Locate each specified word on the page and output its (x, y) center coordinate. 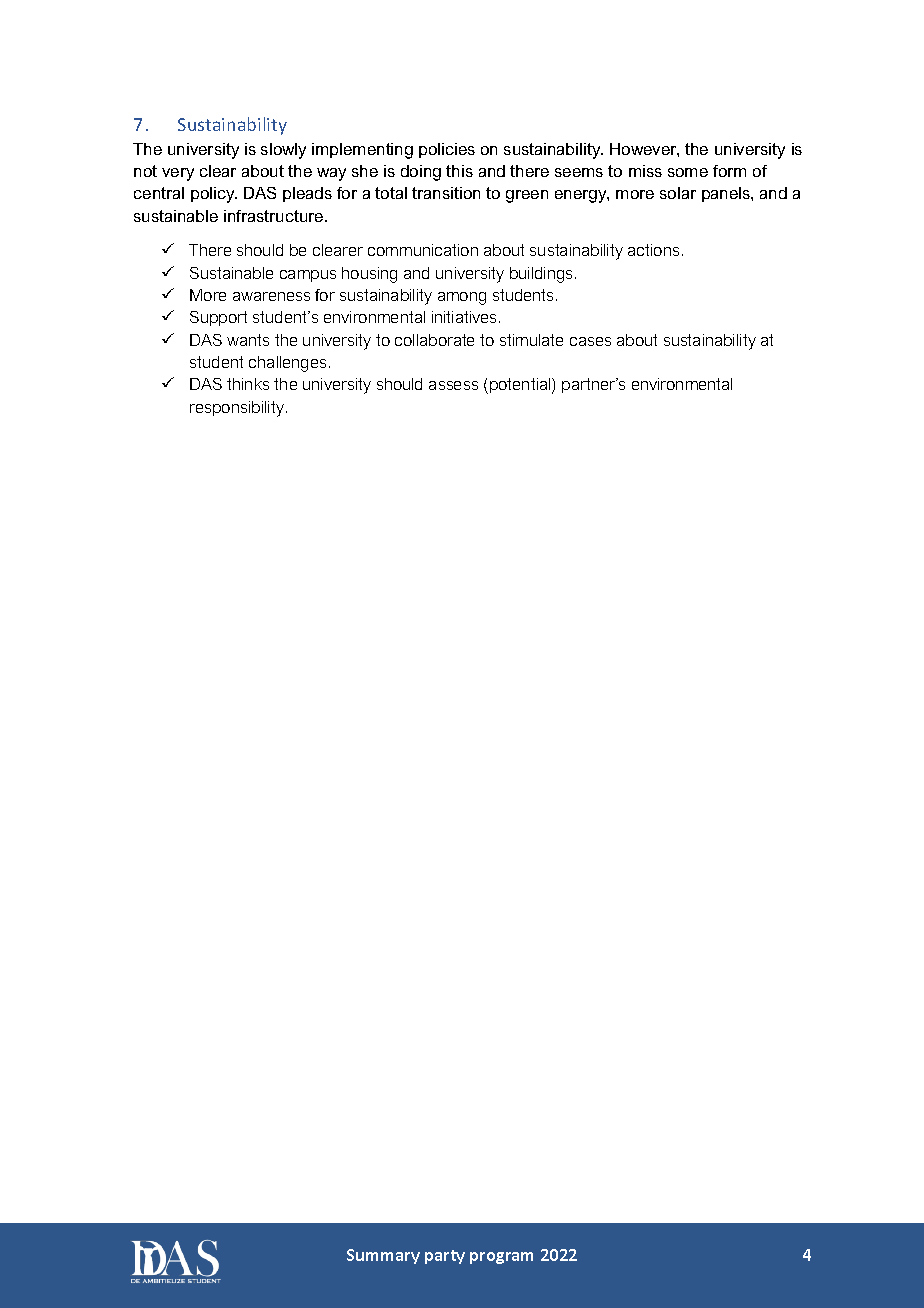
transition (446, 193)
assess (453, 385)
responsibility (238, 409)
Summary (383, 1256)
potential (521, 386)
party (445, 1257)
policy (214, 195)
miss (645, 171)
